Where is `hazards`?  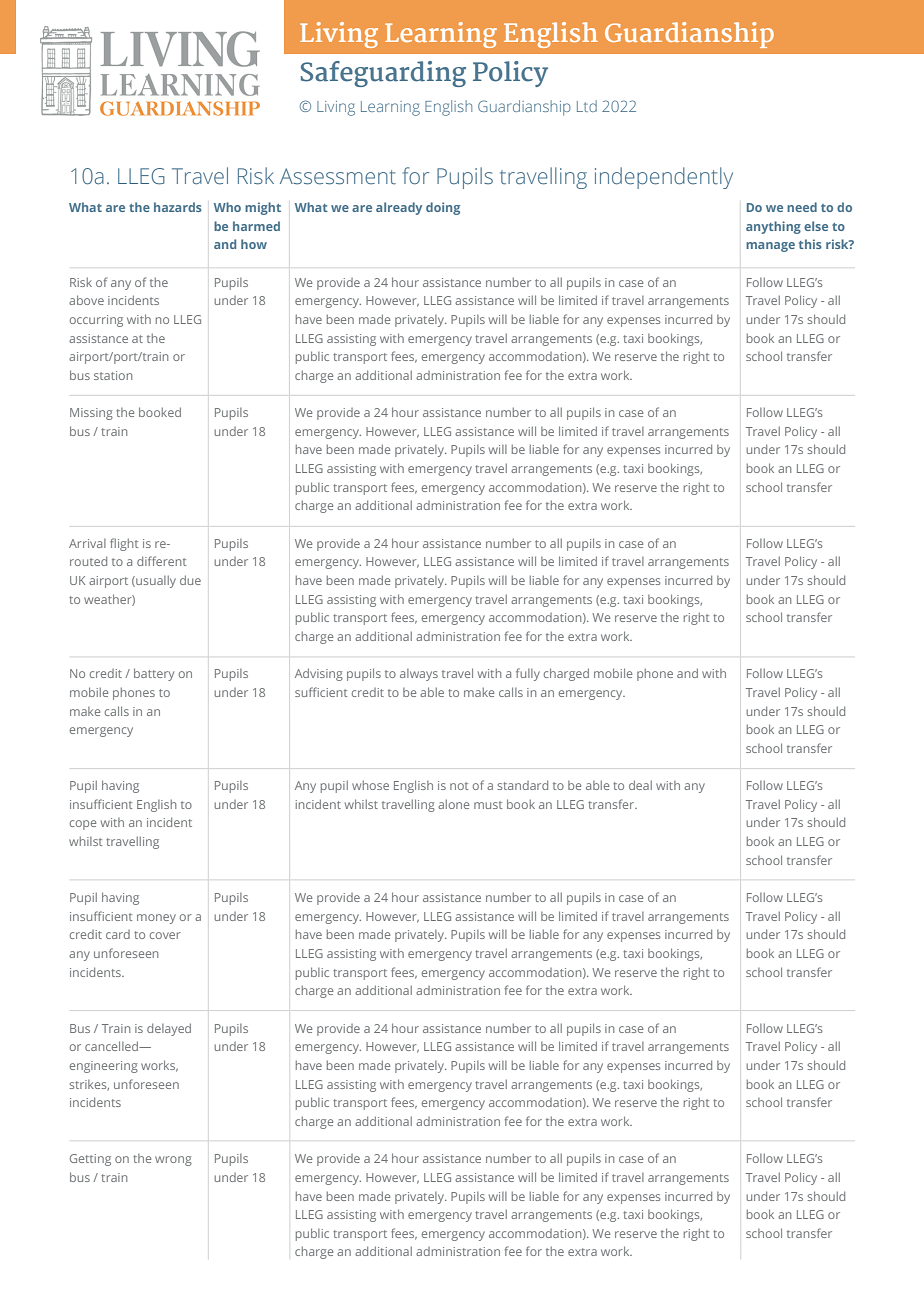 hazards is located at coordinates (178, 207).
